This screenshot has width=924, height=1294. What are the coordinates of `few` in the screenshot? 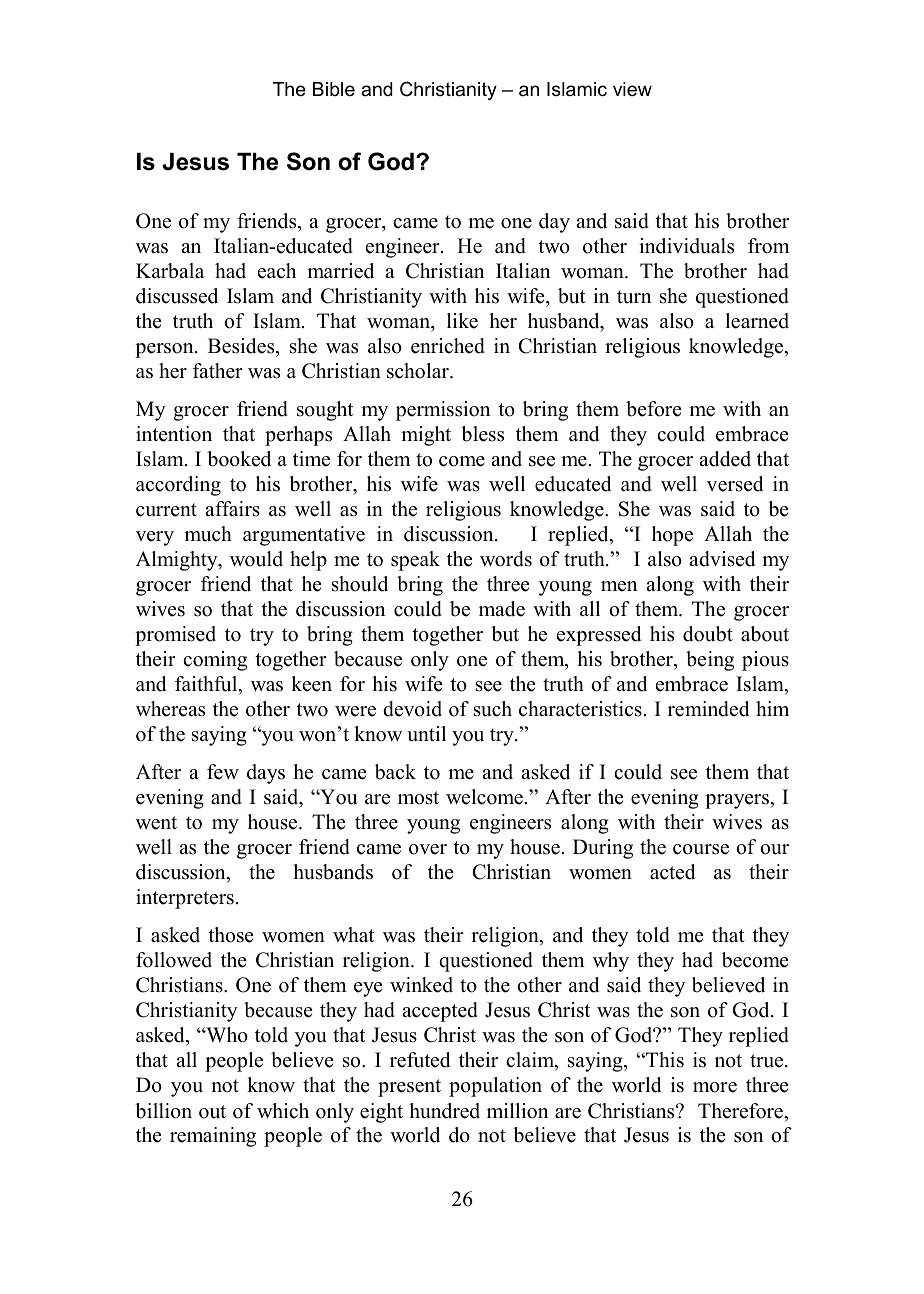 It's located at (223, 772).
